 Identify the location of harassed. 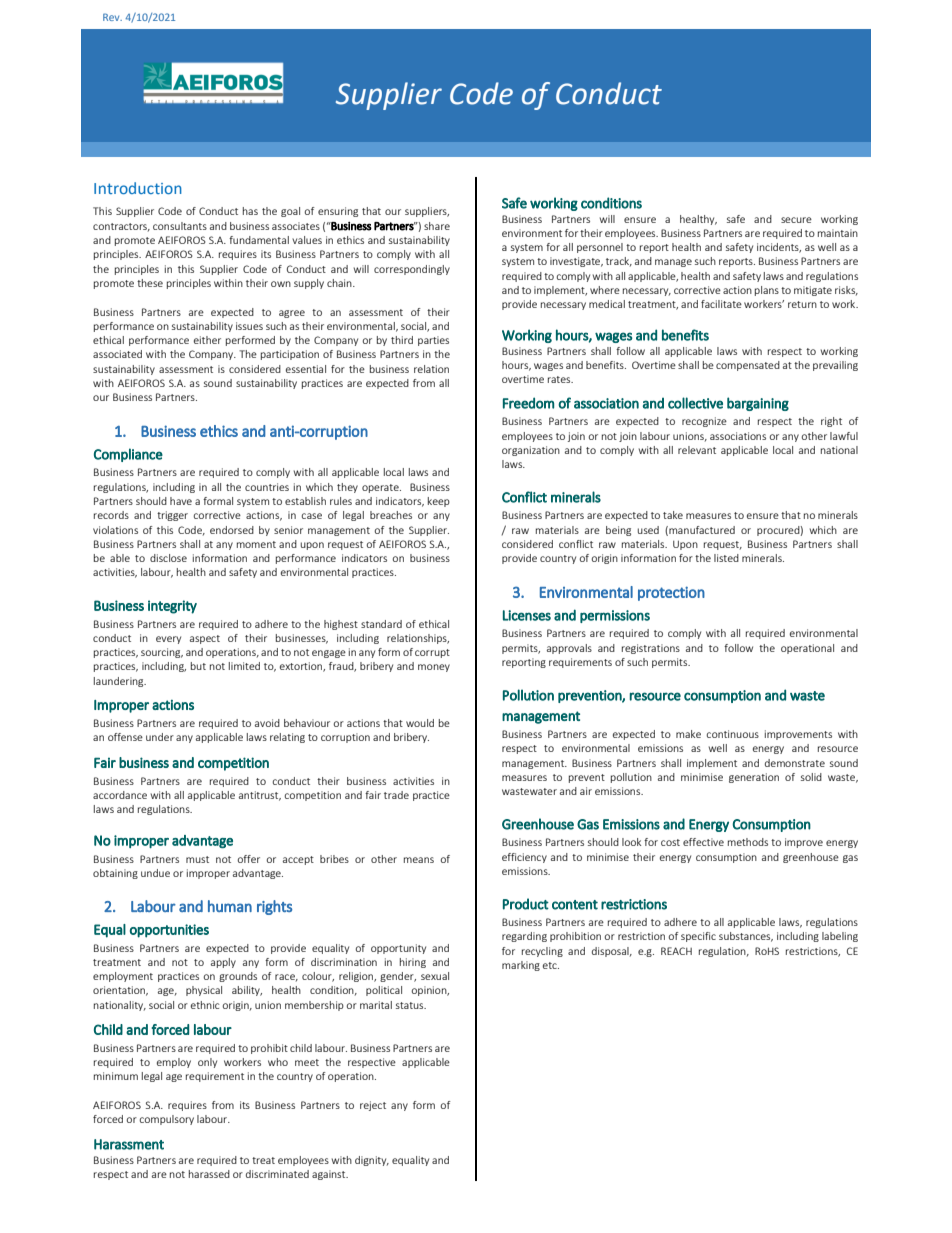
(209, 1174).
